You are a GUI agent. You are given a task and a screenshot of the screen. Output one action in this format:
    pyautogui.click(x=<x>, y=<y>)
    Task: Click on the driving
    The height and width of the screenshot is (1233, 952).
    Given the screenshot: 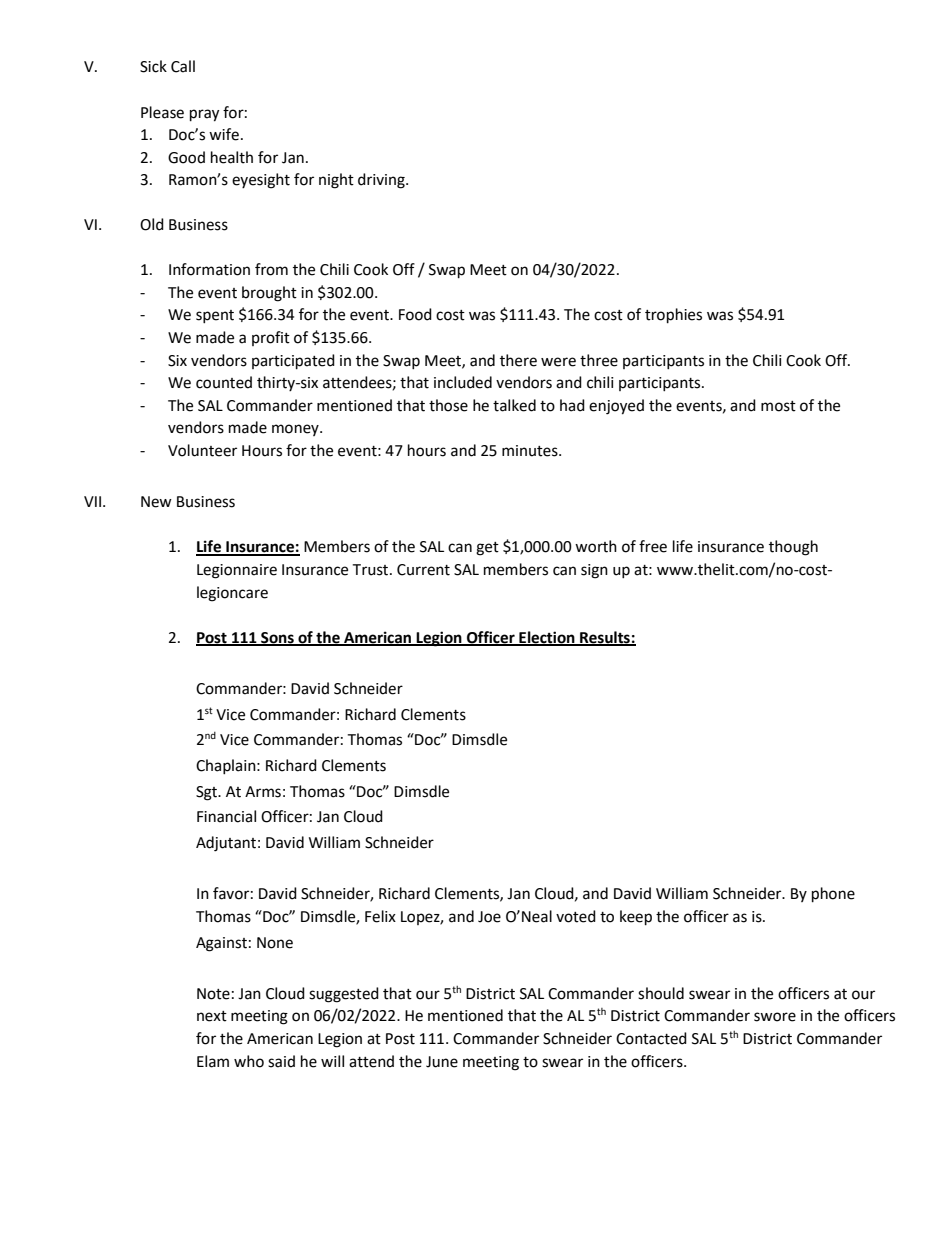 What is the action you would take?
    pyautogui.click(x=382, y=181)
